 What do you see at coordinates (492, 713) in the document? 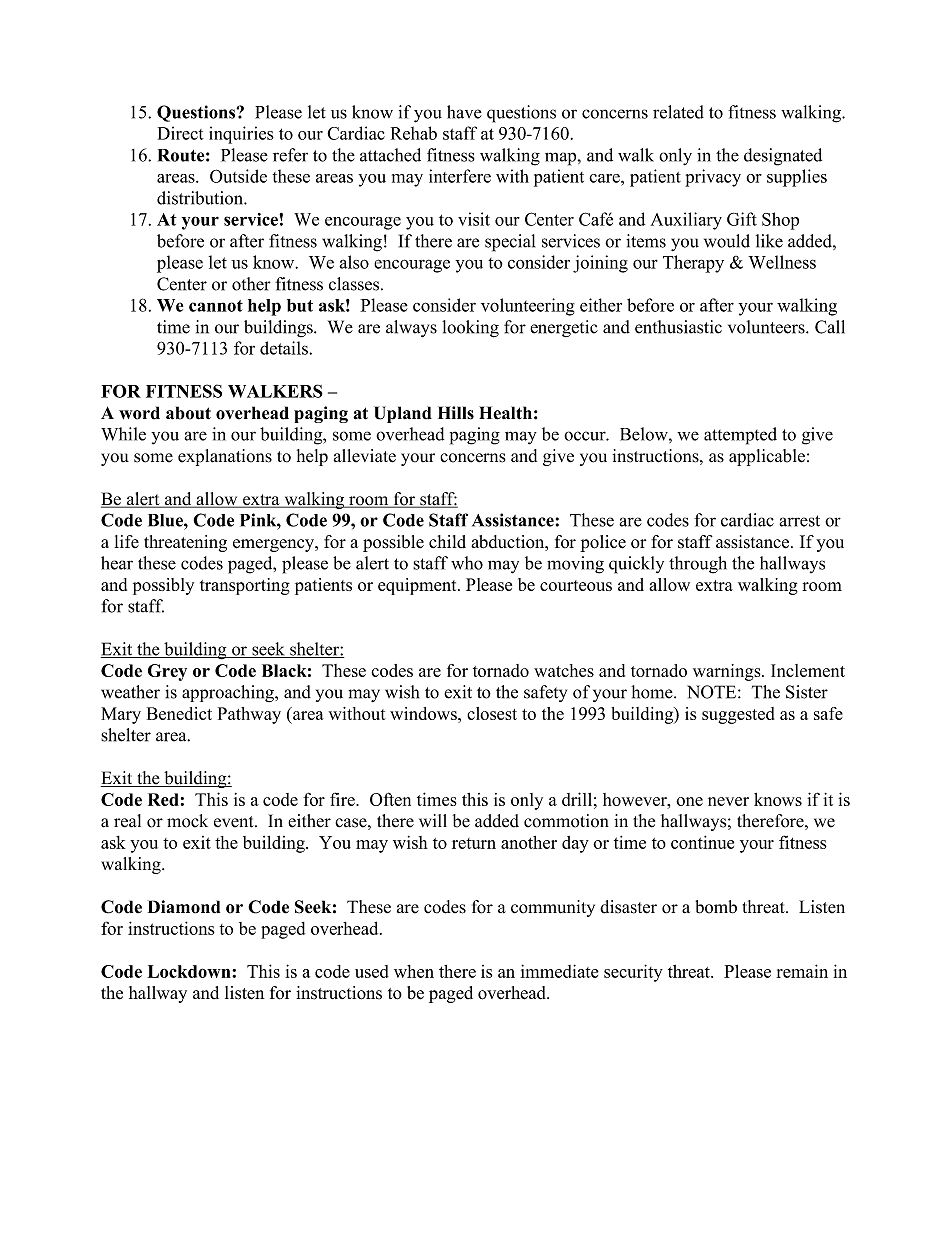
I see `closest` at bounding box center [492, 713].
